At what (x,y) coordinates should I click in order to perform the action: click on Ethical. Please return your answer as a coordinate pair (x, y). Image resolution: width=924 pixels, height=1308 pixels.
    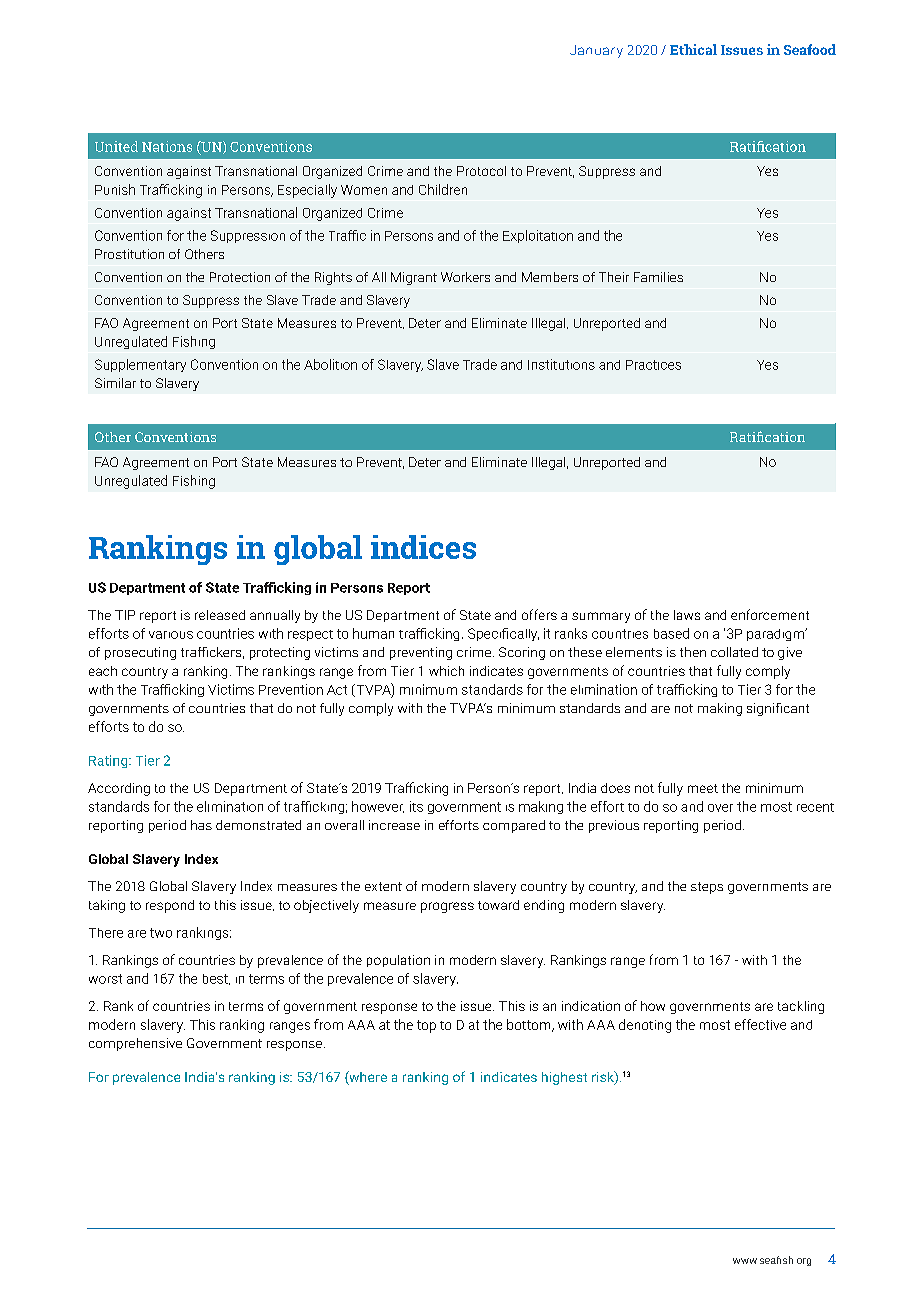
    Looking at the image, I should click on (693, 49).
